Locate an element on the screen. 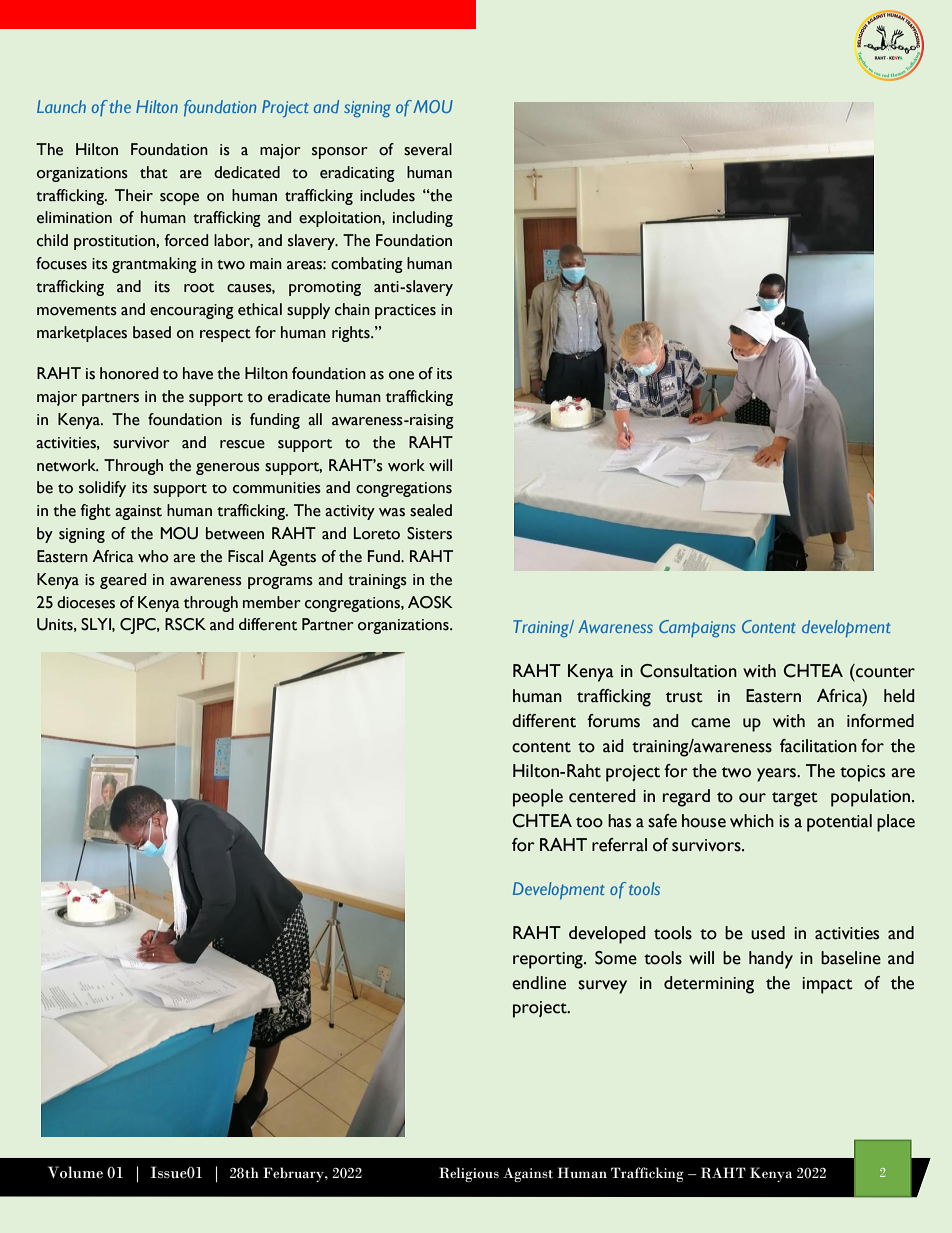 The height and width of the screenshot is (1233, 952). Sisters is located at coordinates (429, 533).
